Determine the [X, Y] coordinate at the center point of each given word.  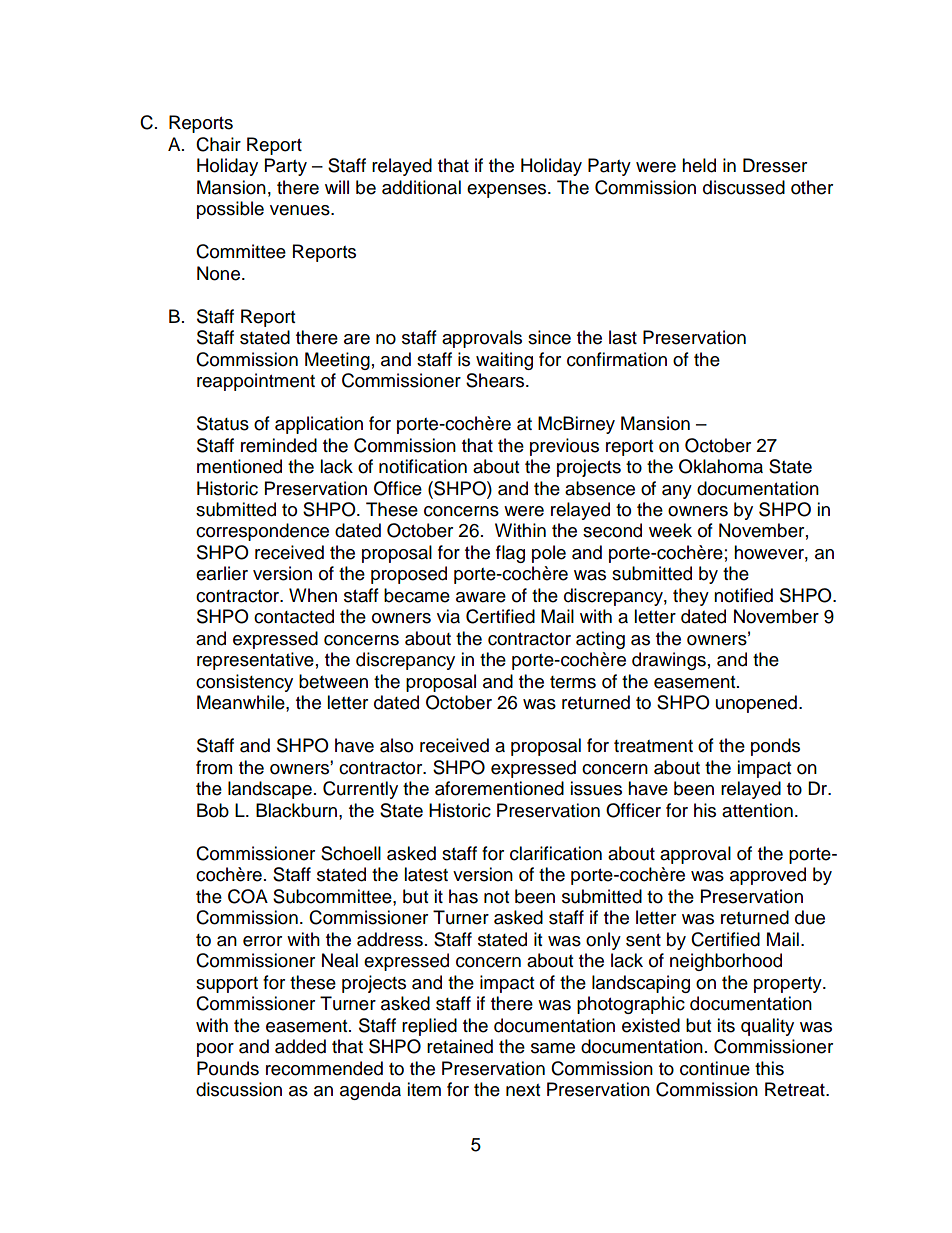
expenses [508, 191]
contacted [294, 616]
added [300, 1046]
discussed [744, 187]
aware [481, 597]
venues [301, 210]
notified [743, 595]
